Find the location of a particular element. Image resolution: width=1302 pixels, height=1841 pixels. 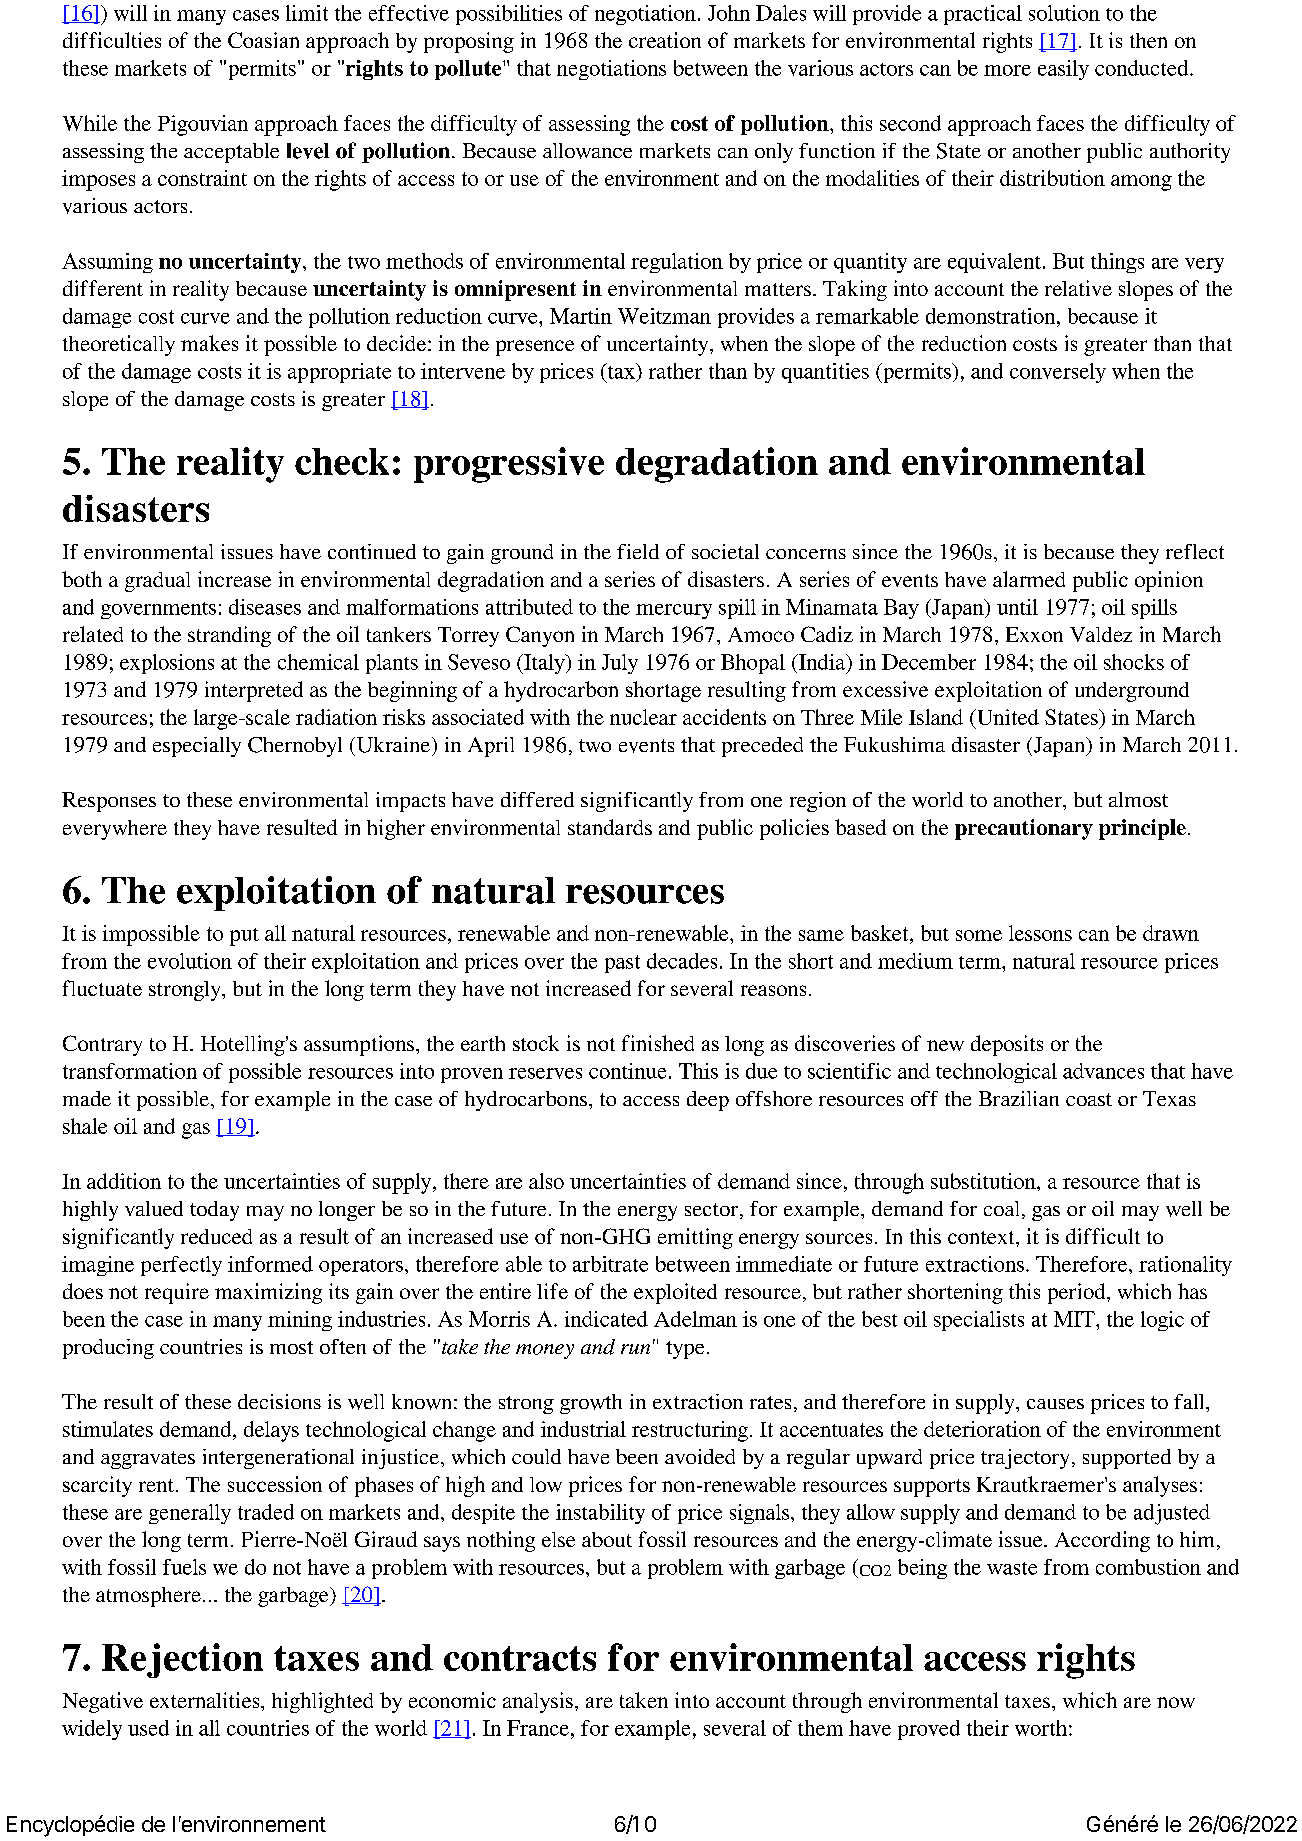

externalities is located at coordinates (206, 1700).
